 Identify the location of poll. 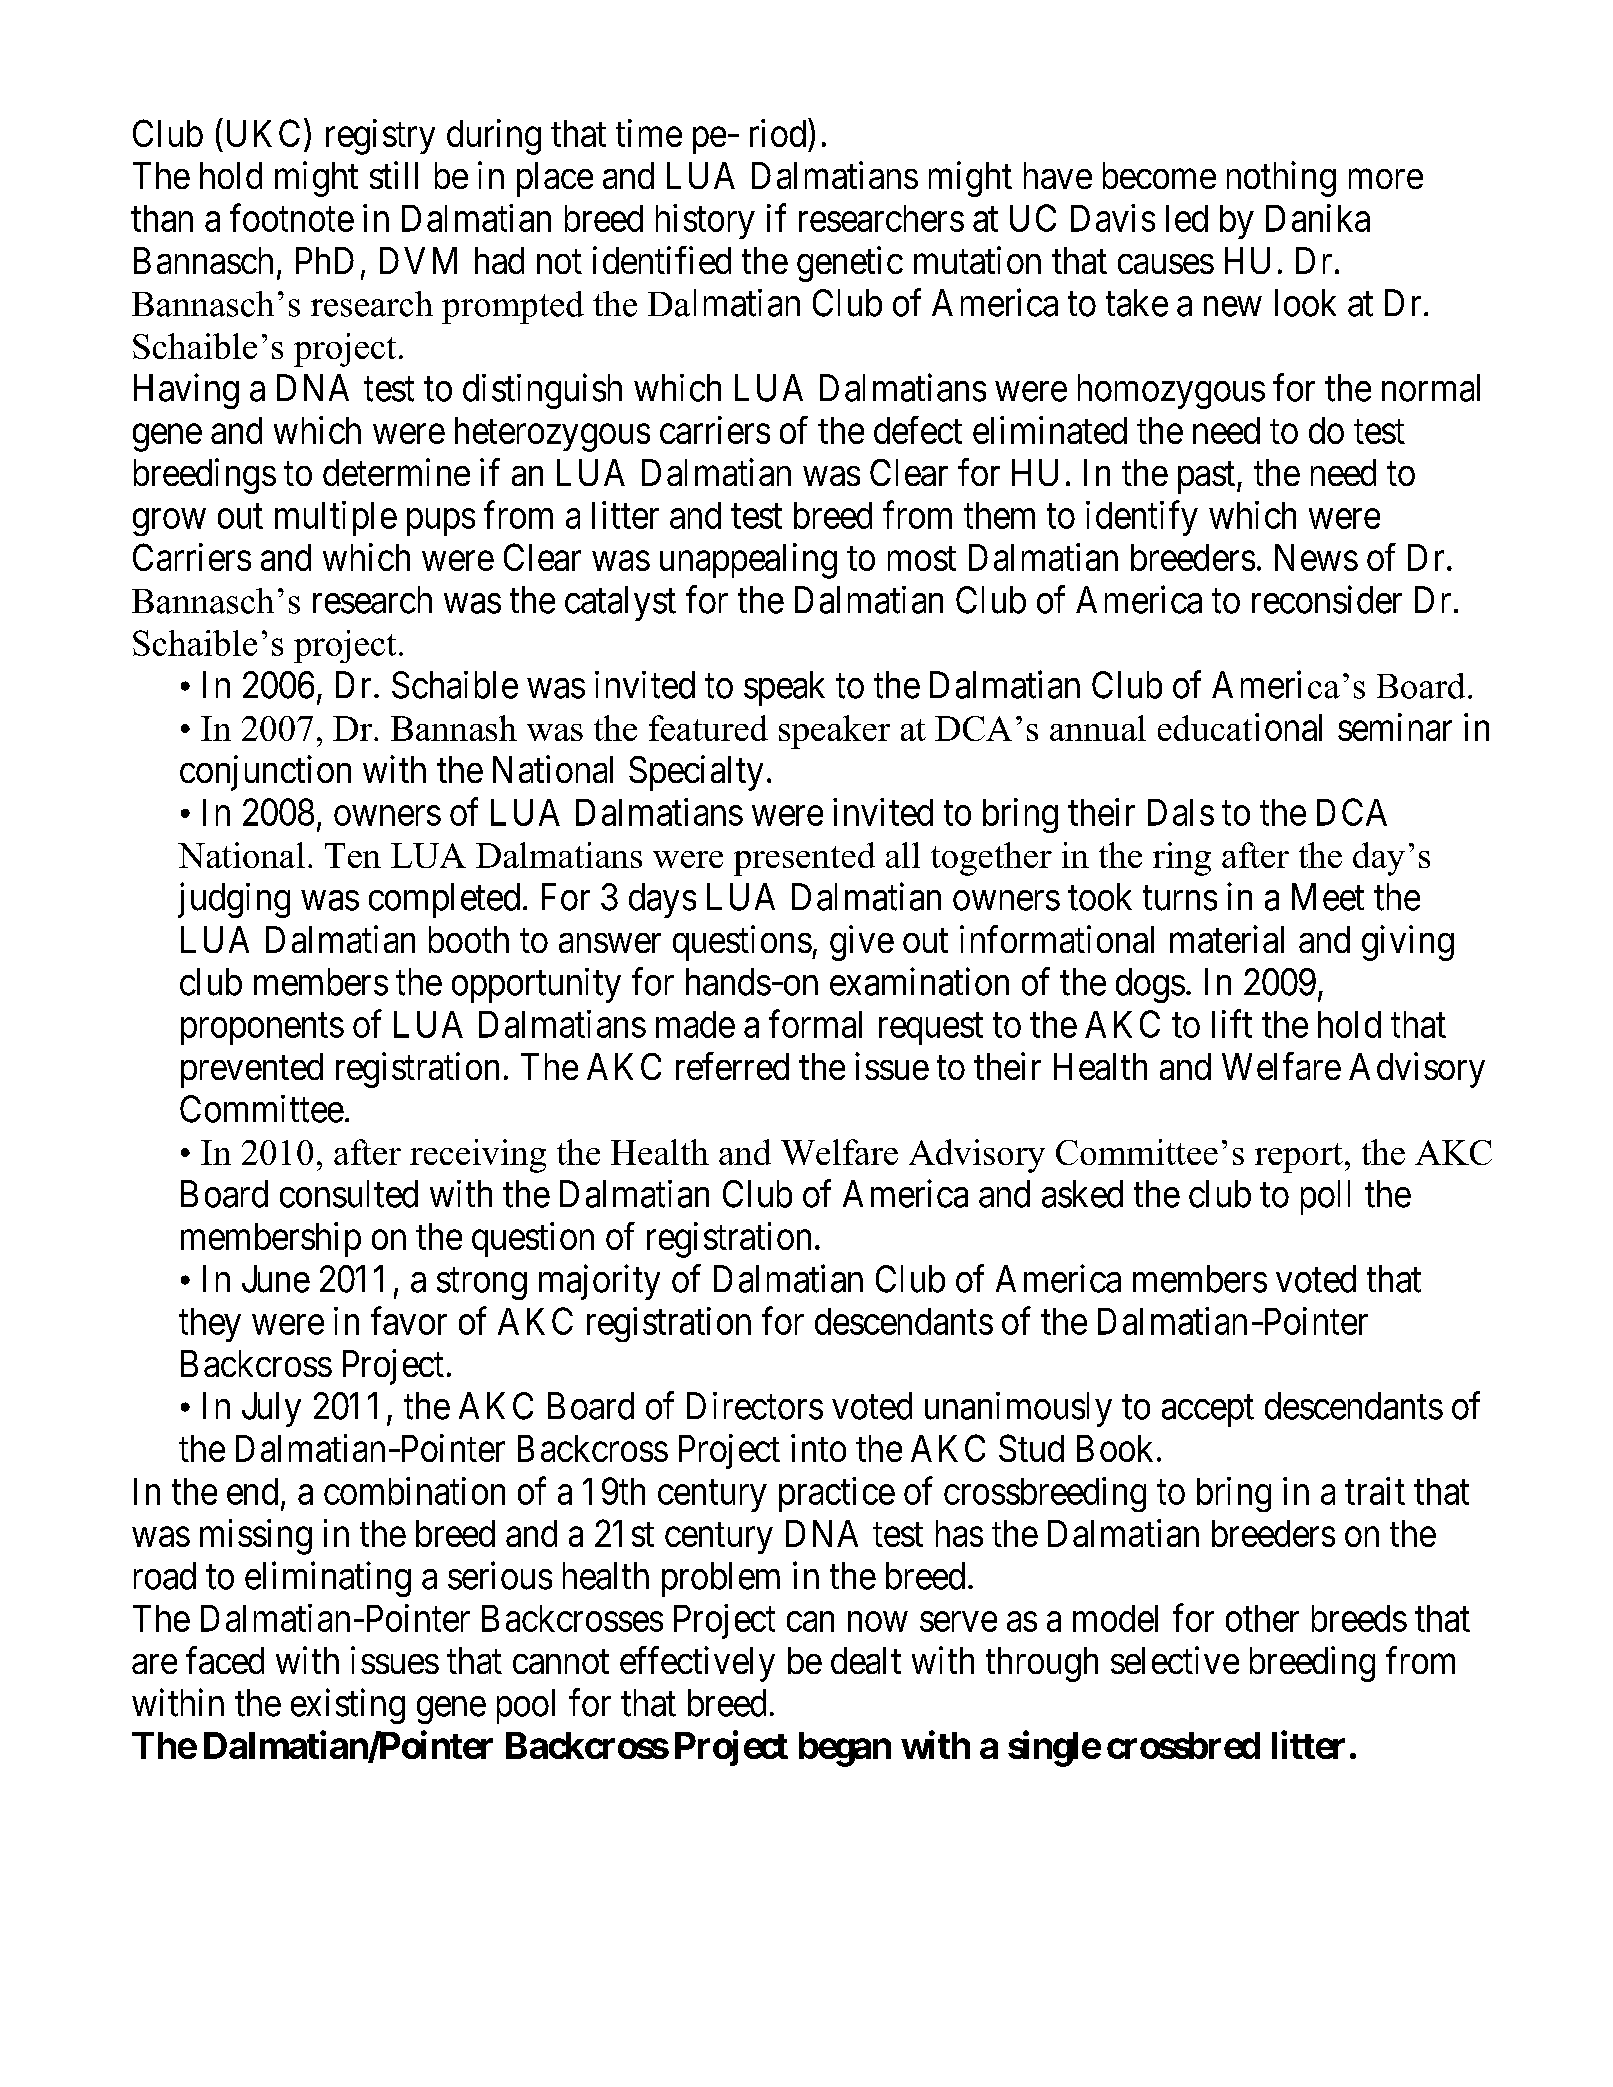
(1325, 1197).
